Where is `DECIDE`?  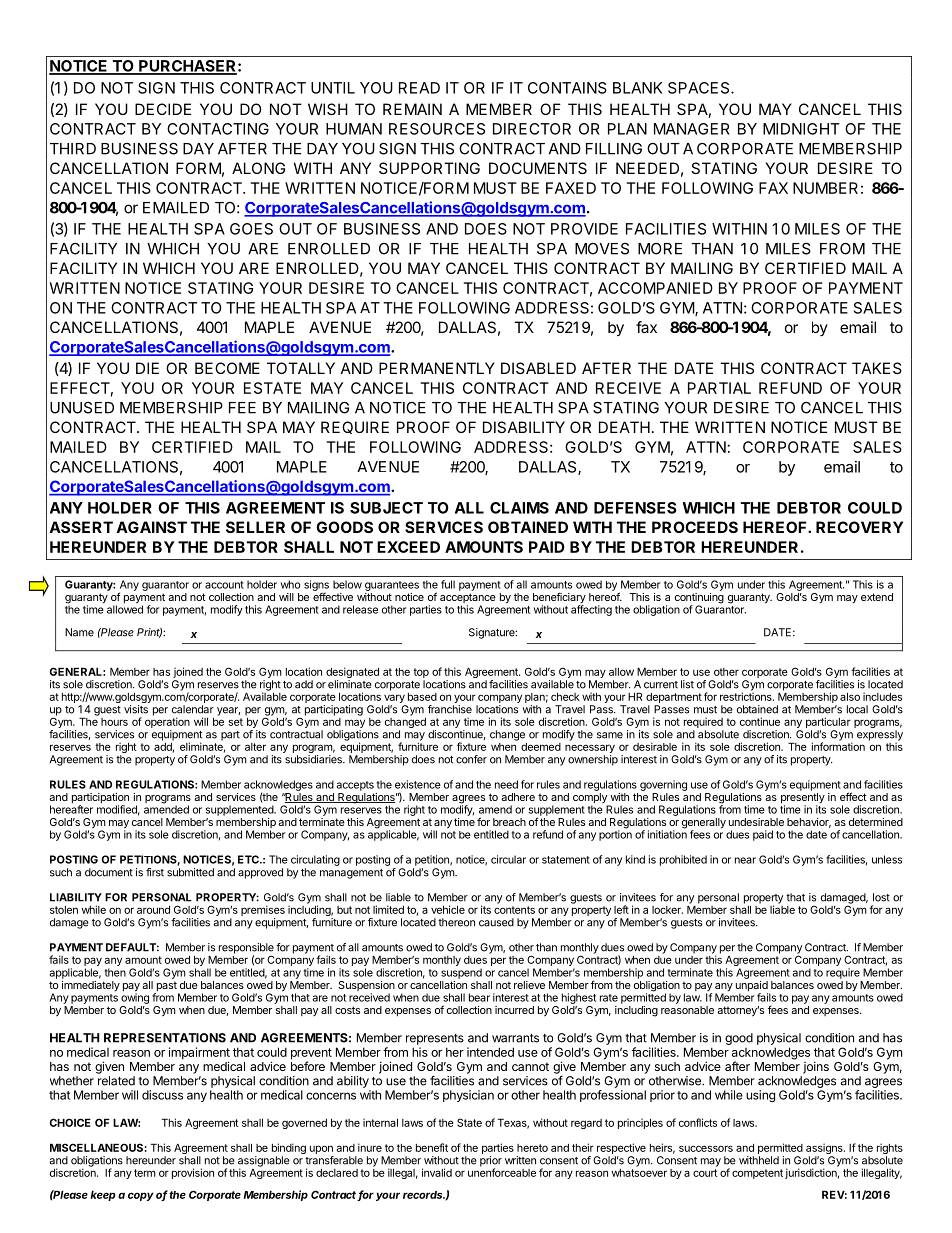
DECIDE is located at coordinates (163, 109).
